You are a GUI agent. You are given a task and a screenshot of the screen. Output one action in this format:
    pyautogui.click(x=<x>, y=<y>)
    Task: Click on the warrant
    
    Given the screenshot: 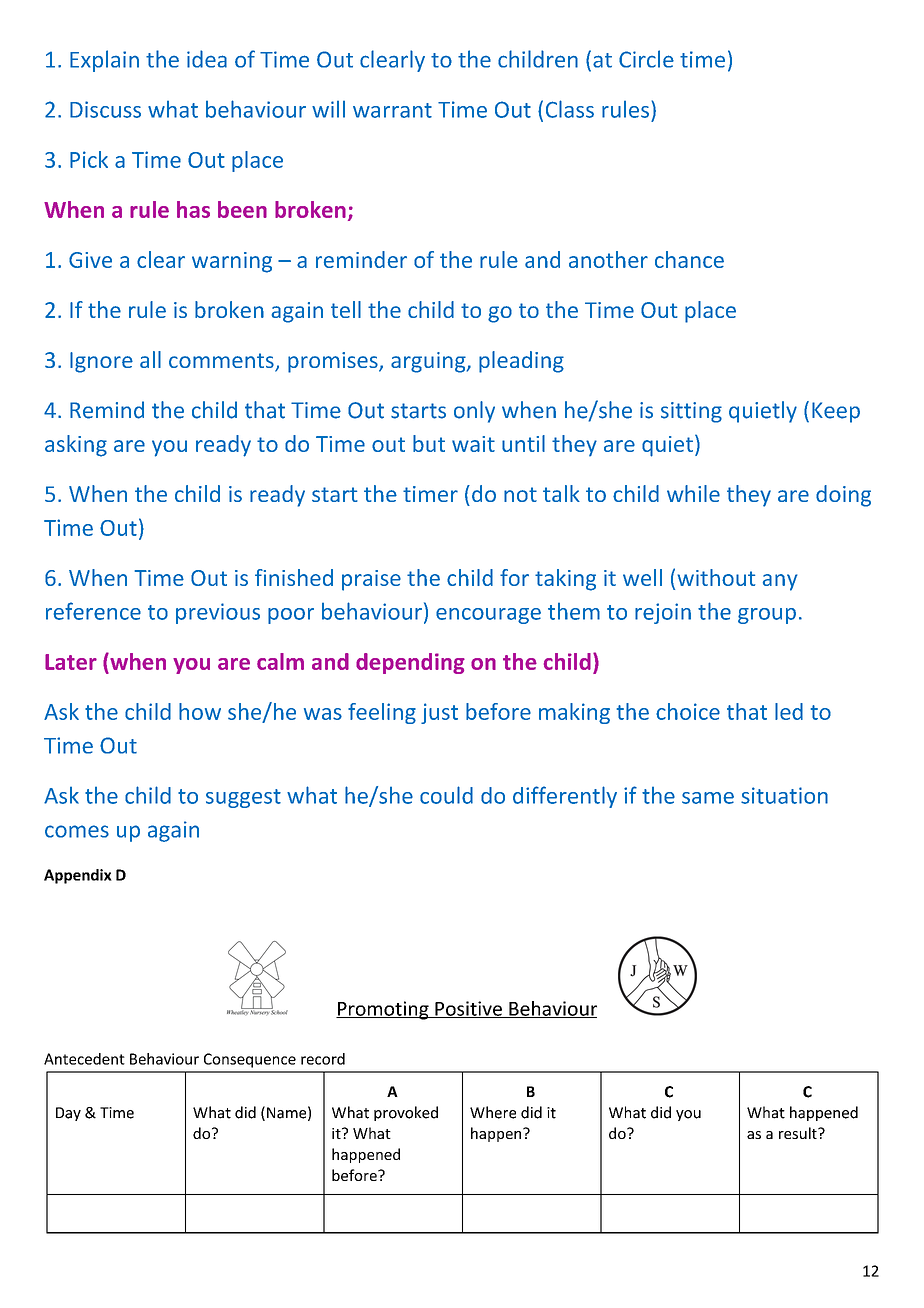 What is the action you would take?
    pyautogui.click(x=392, y=110)
